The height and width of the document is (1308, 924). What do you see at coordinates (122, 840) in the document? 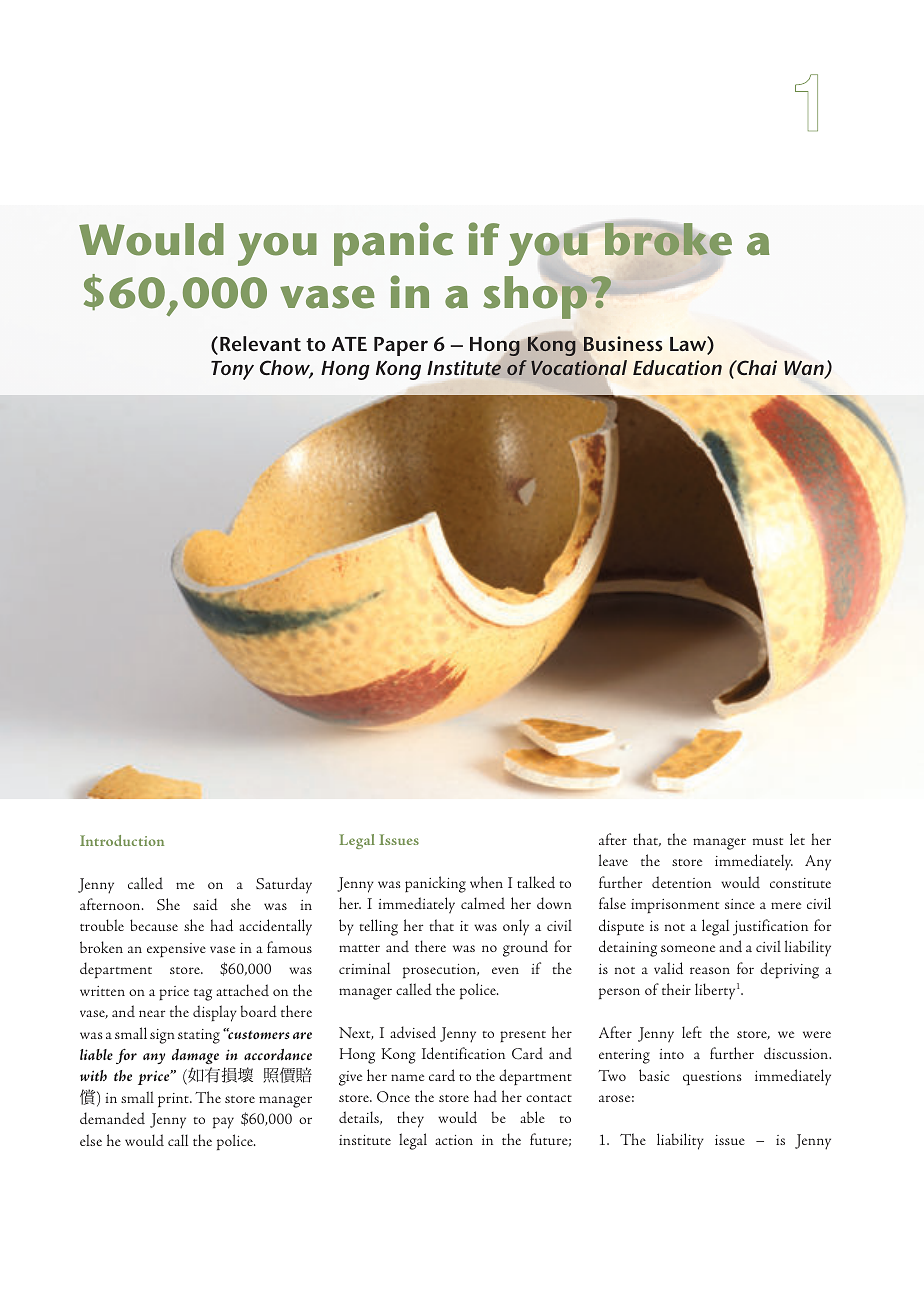
I see `Introduction` at bounding box center [122, 840].
